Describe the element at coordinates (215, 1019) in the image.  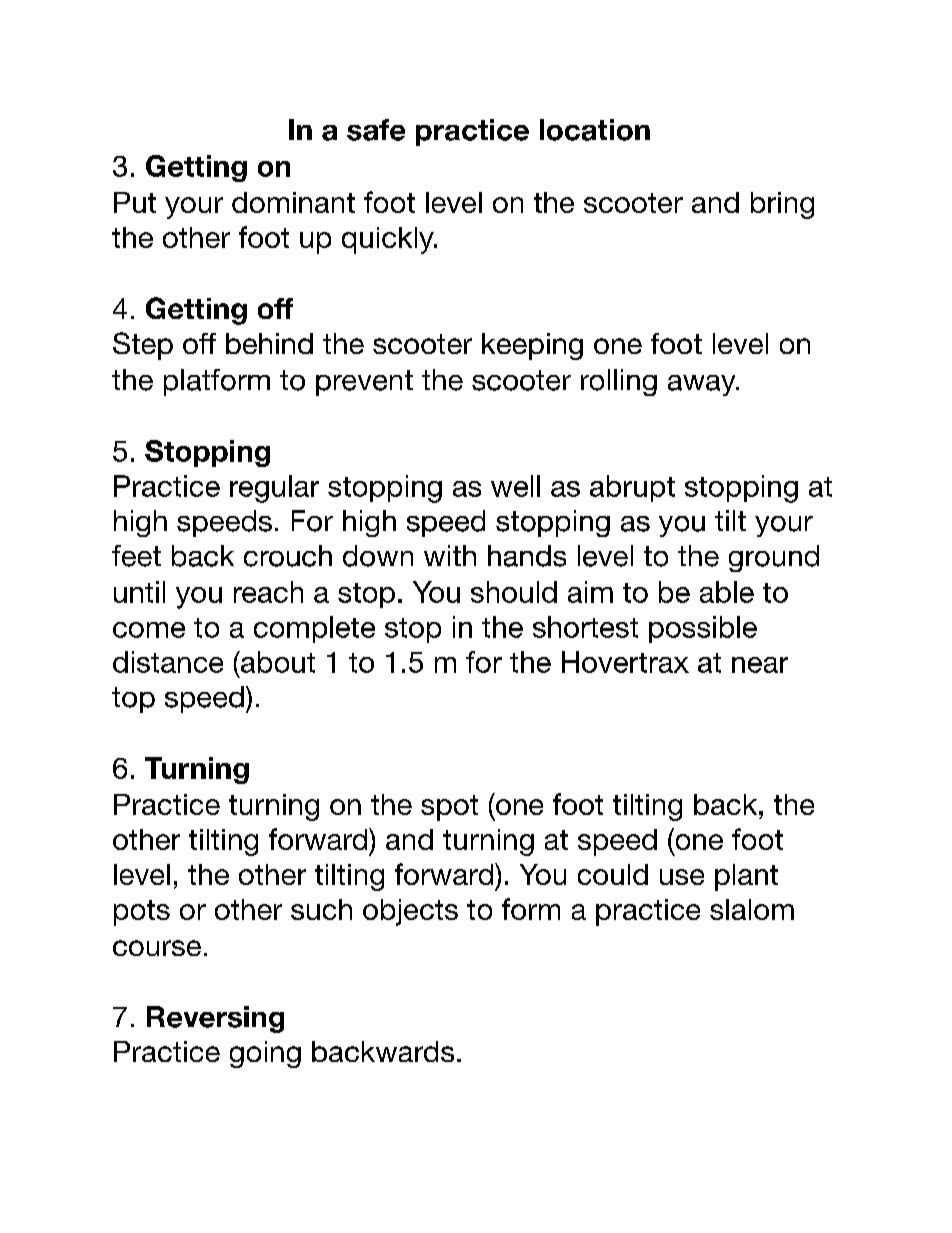
I see `Reversing` at that location.
